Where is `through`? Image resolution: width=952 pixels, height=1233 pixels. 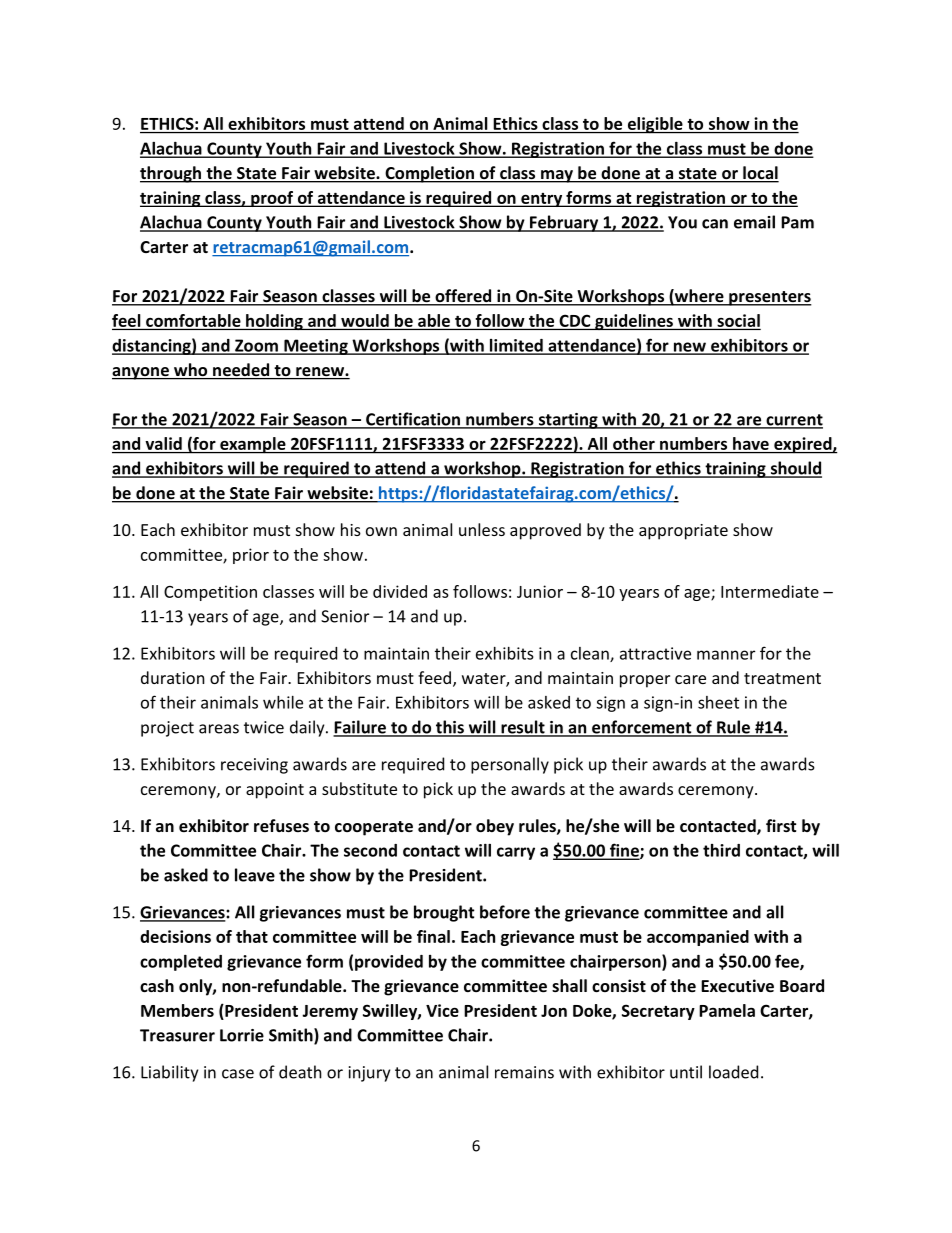
through is located at coordinates (171, 174).
